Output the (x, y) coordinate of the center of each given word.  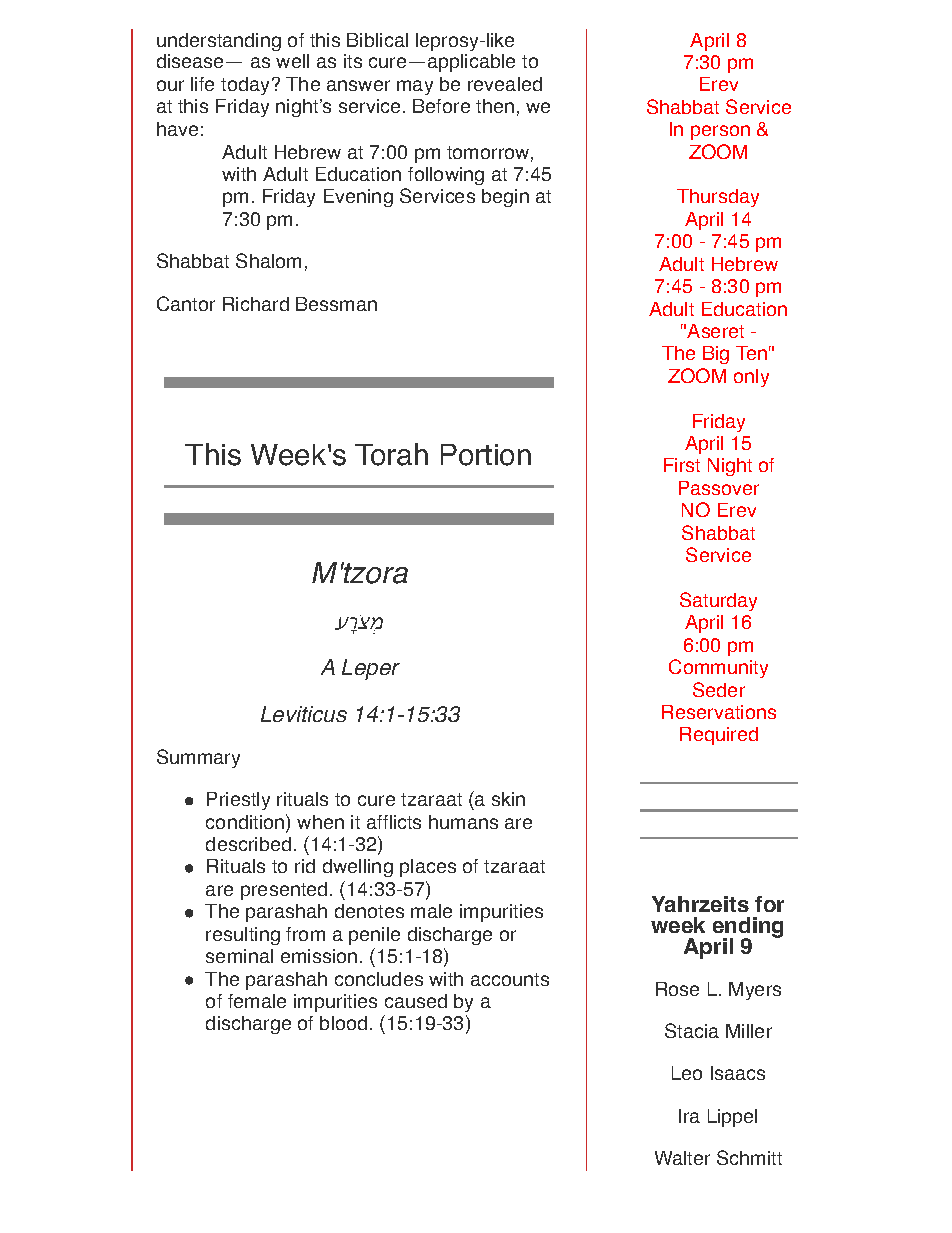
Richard (256, 304)
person (720, 132)
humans (463, 822)
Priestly (238, 801)
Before (441, 106)
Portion (486, 455)
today (245, 86)
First (682, 465)
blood (343, 1023)
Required (719, 736)
